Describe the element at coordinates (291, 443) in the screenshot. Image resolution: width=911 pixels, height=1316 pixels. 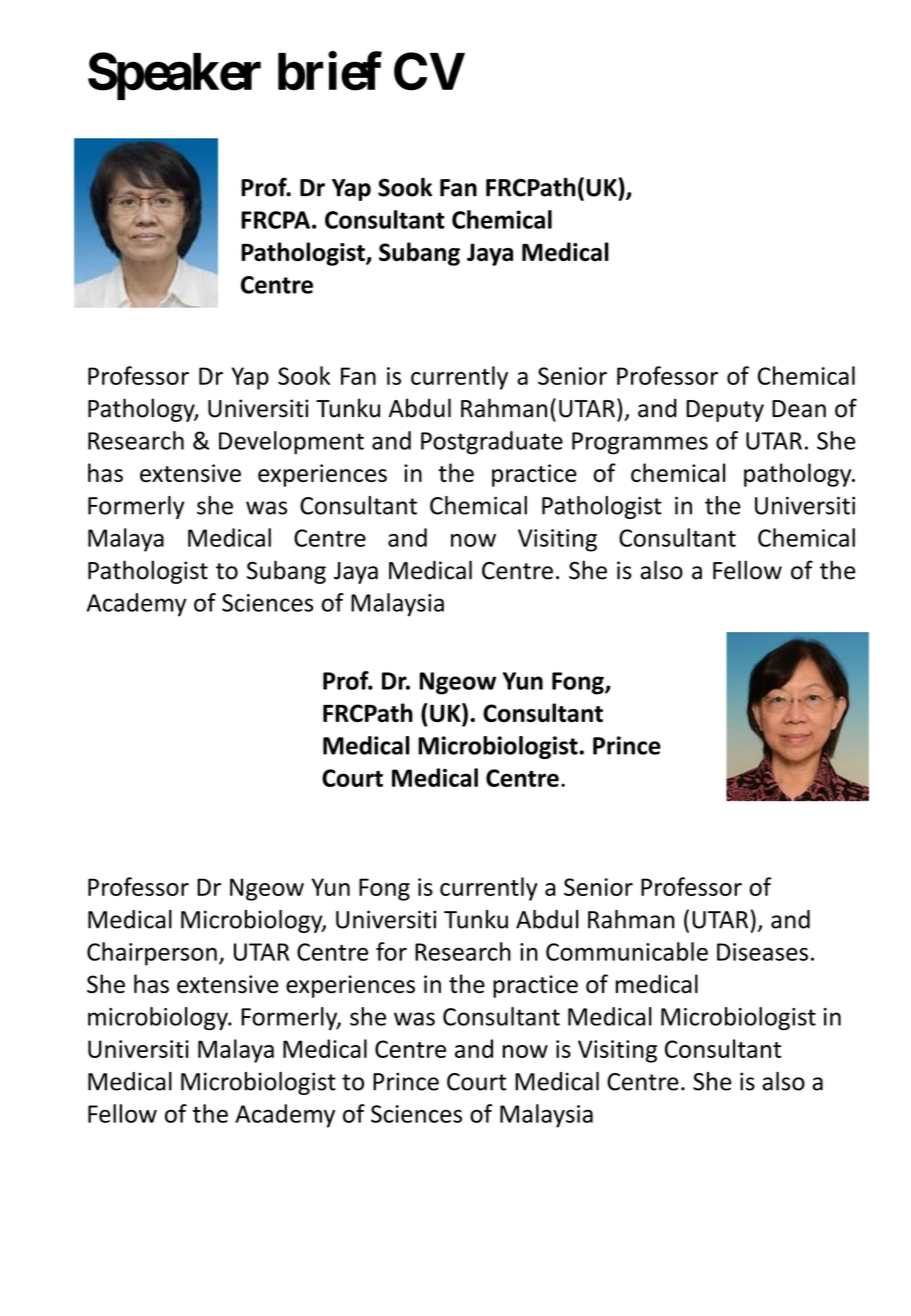
I see `Development` at that location.
